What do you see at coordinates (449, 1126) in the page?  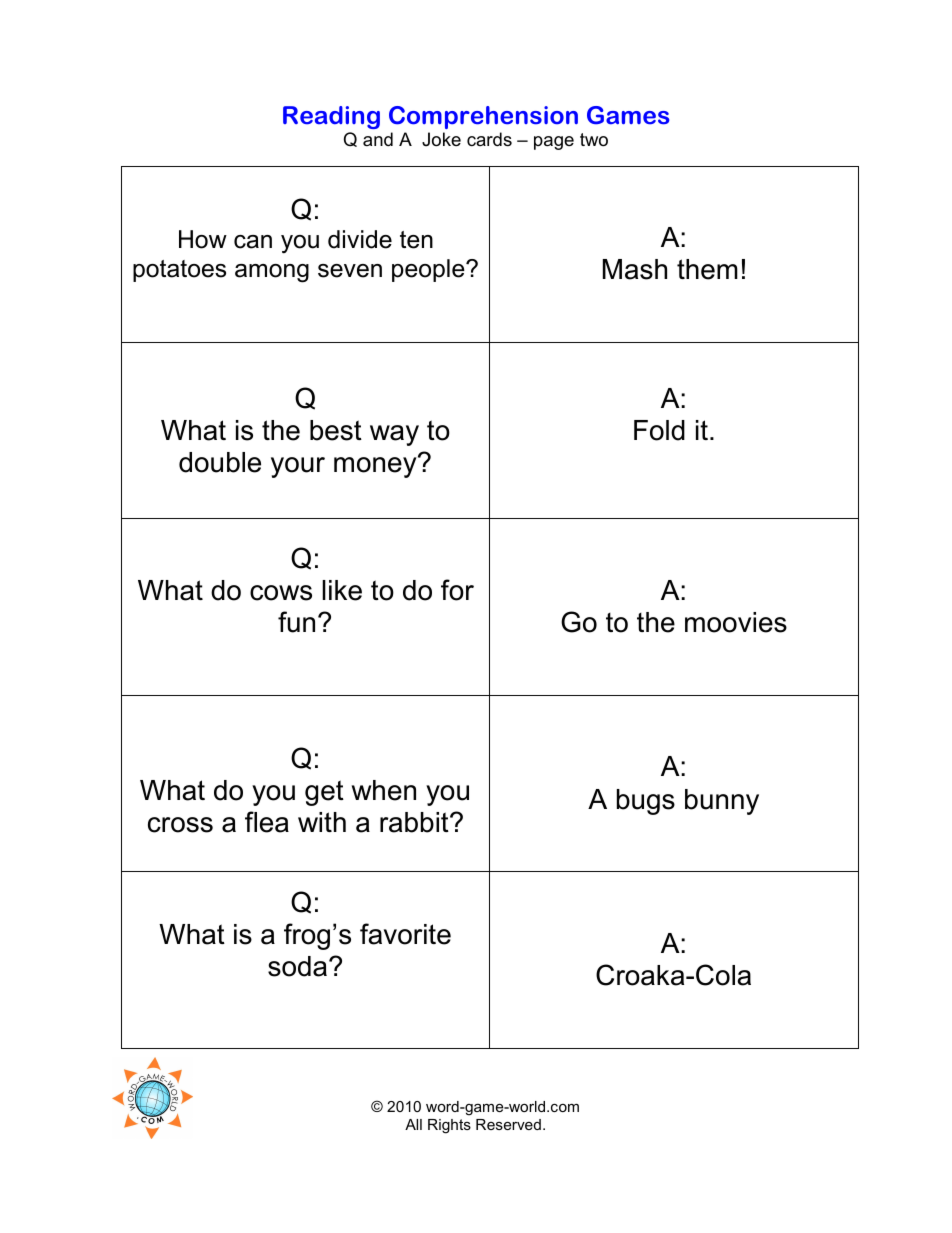 I see `Rights` at bounding box center [449, 1126].
